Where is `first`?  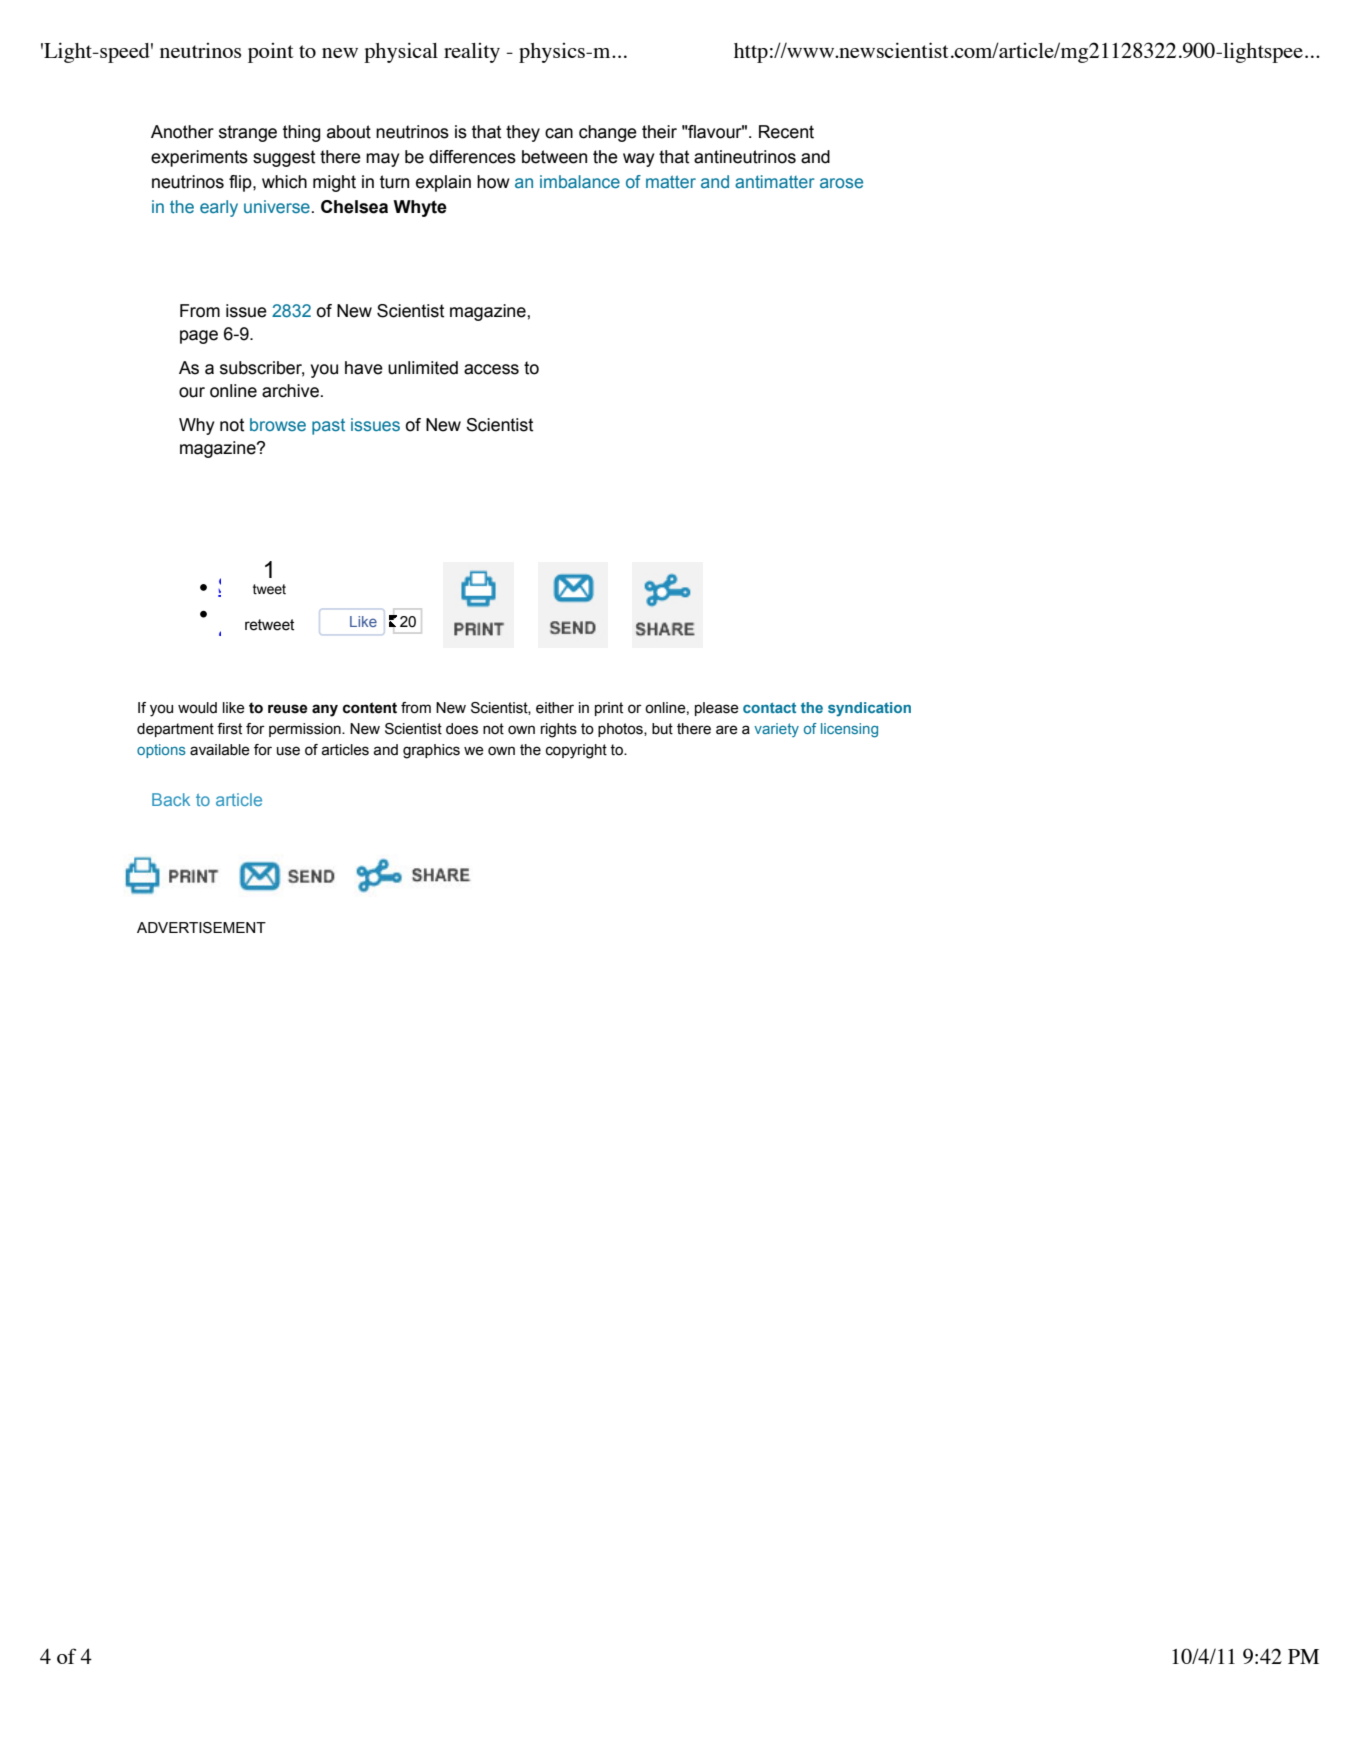
first is located at coordinates (229, 729).
